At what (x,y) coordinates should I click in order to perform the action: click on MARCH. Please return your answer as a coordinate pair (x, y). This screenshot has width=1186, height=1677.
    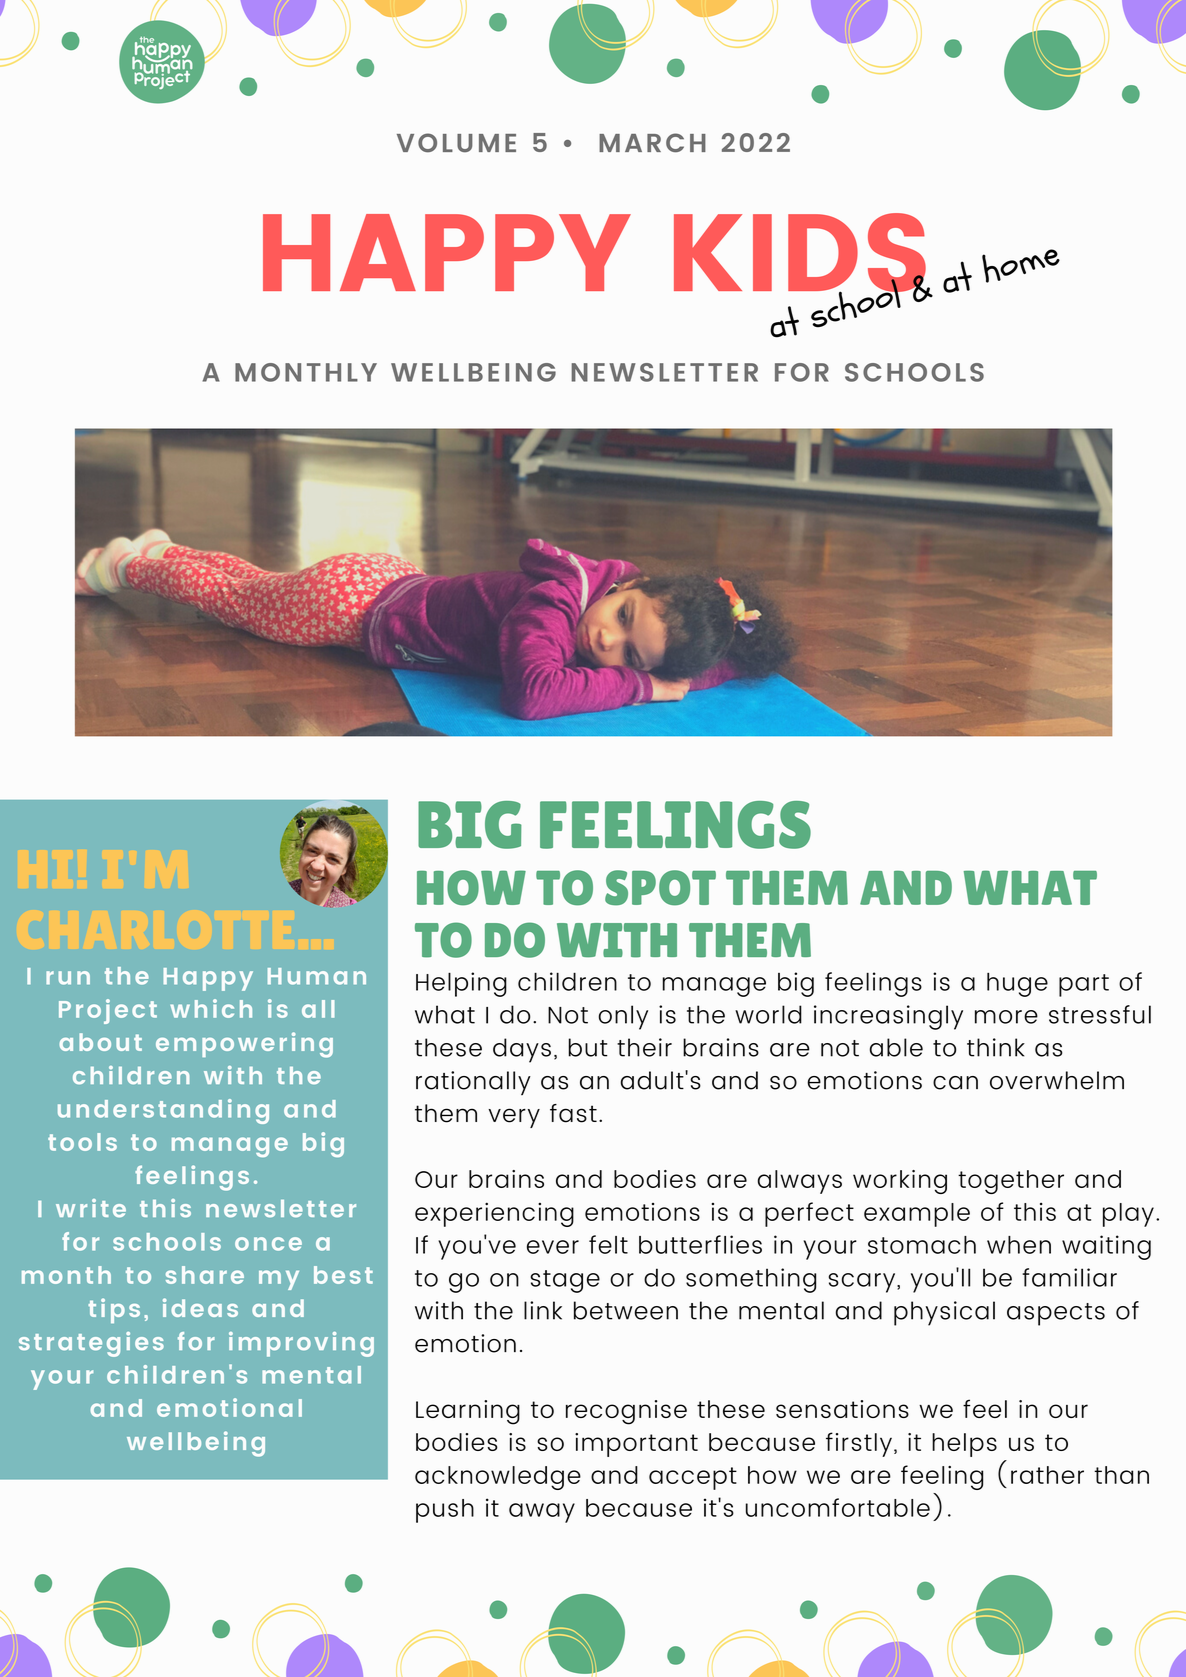
    Looking at the image, I should click on (652, 142).
